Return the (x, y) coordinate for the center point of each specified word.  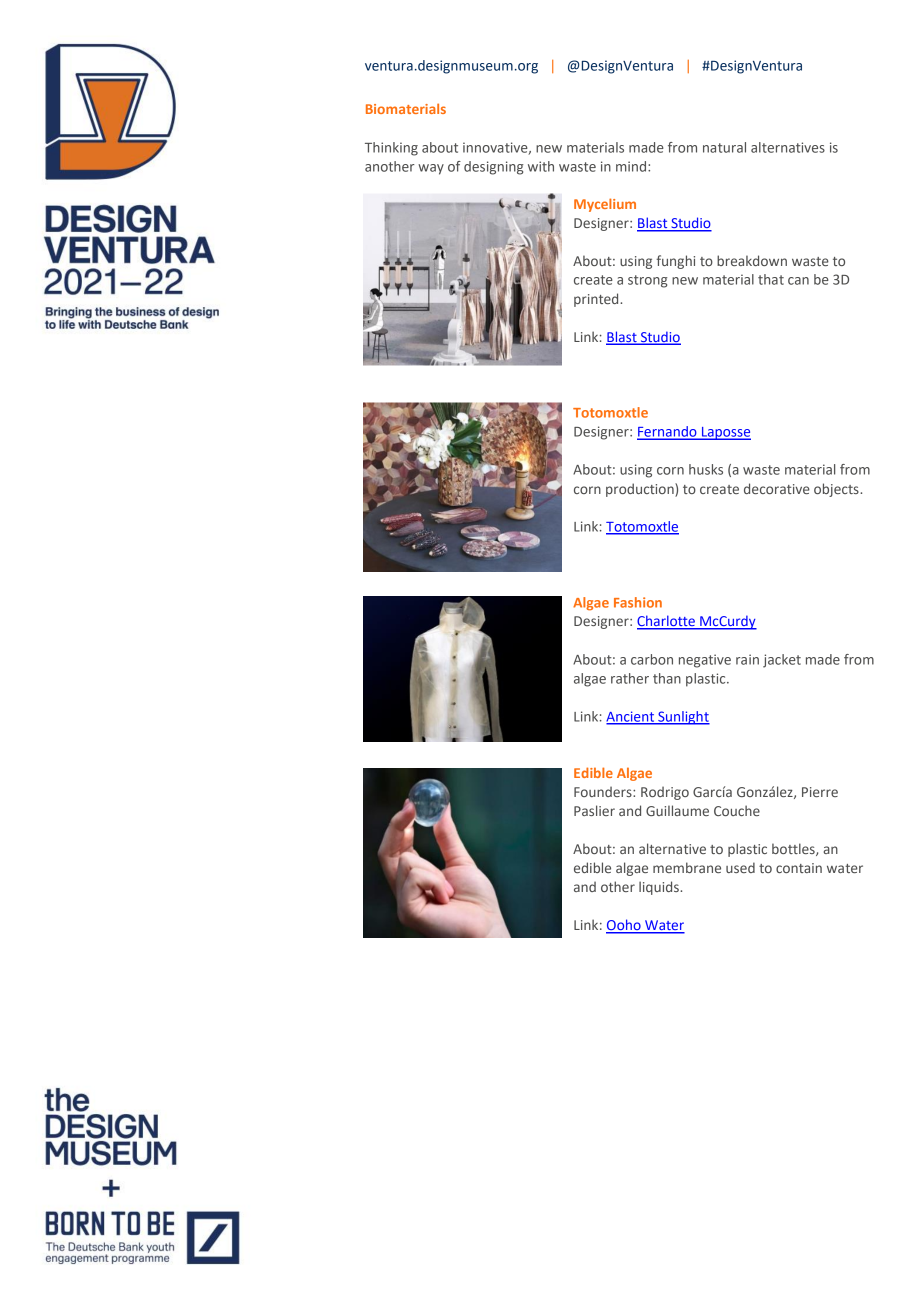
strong (647, 281)
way (431, 169)
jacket (782, 661)
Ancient (631, 717)
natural (724, 147)
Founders (604, 791)
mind (632, 166)
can (798, 281)
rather (630, 678)
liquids (660, 888)
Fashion (638, 602)
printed (597, 300)
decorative (777, 488)
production (641, 490)
